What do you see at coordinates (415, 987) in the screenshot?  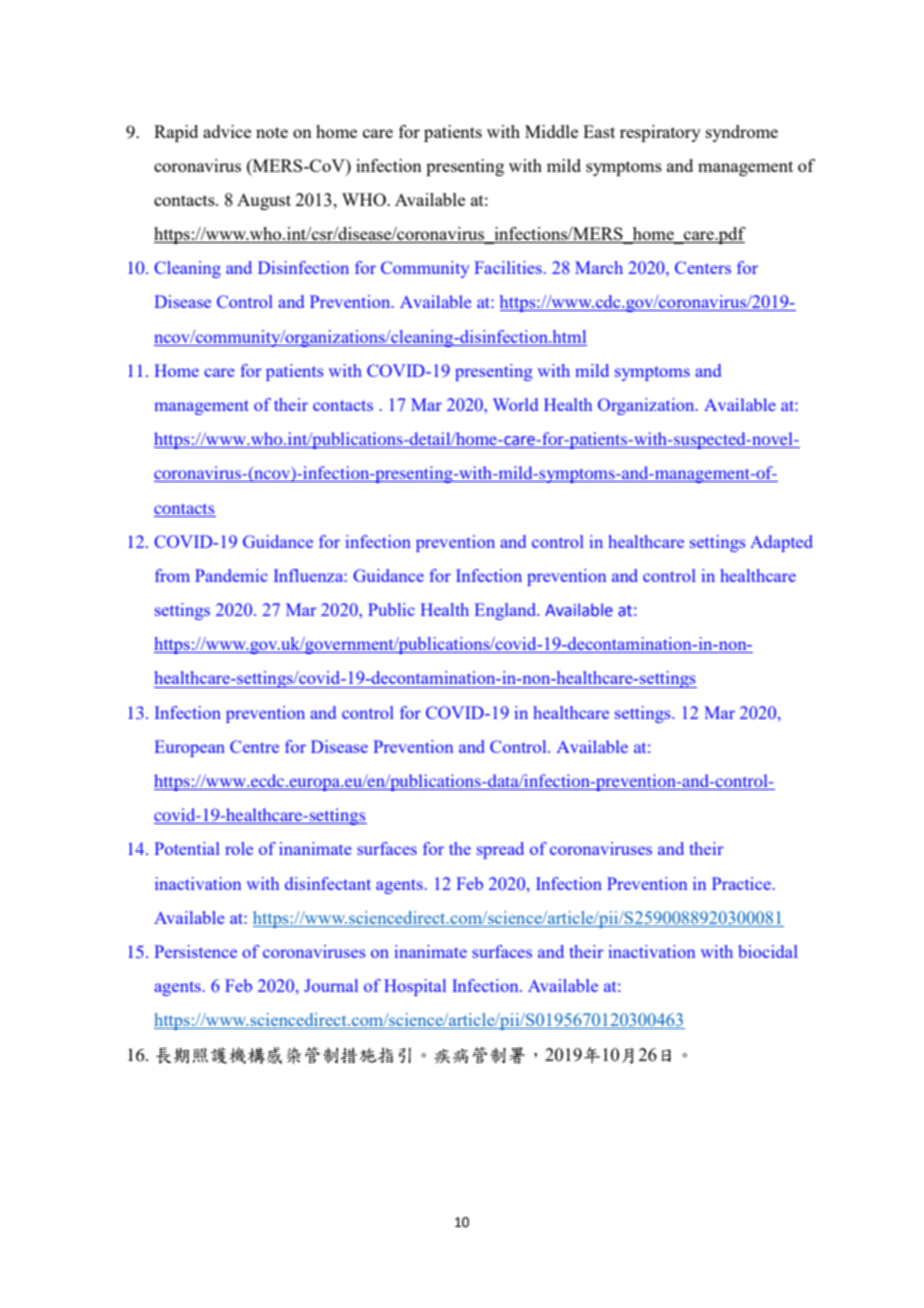 I see `Hospital` at bounding box center [415, 987].
